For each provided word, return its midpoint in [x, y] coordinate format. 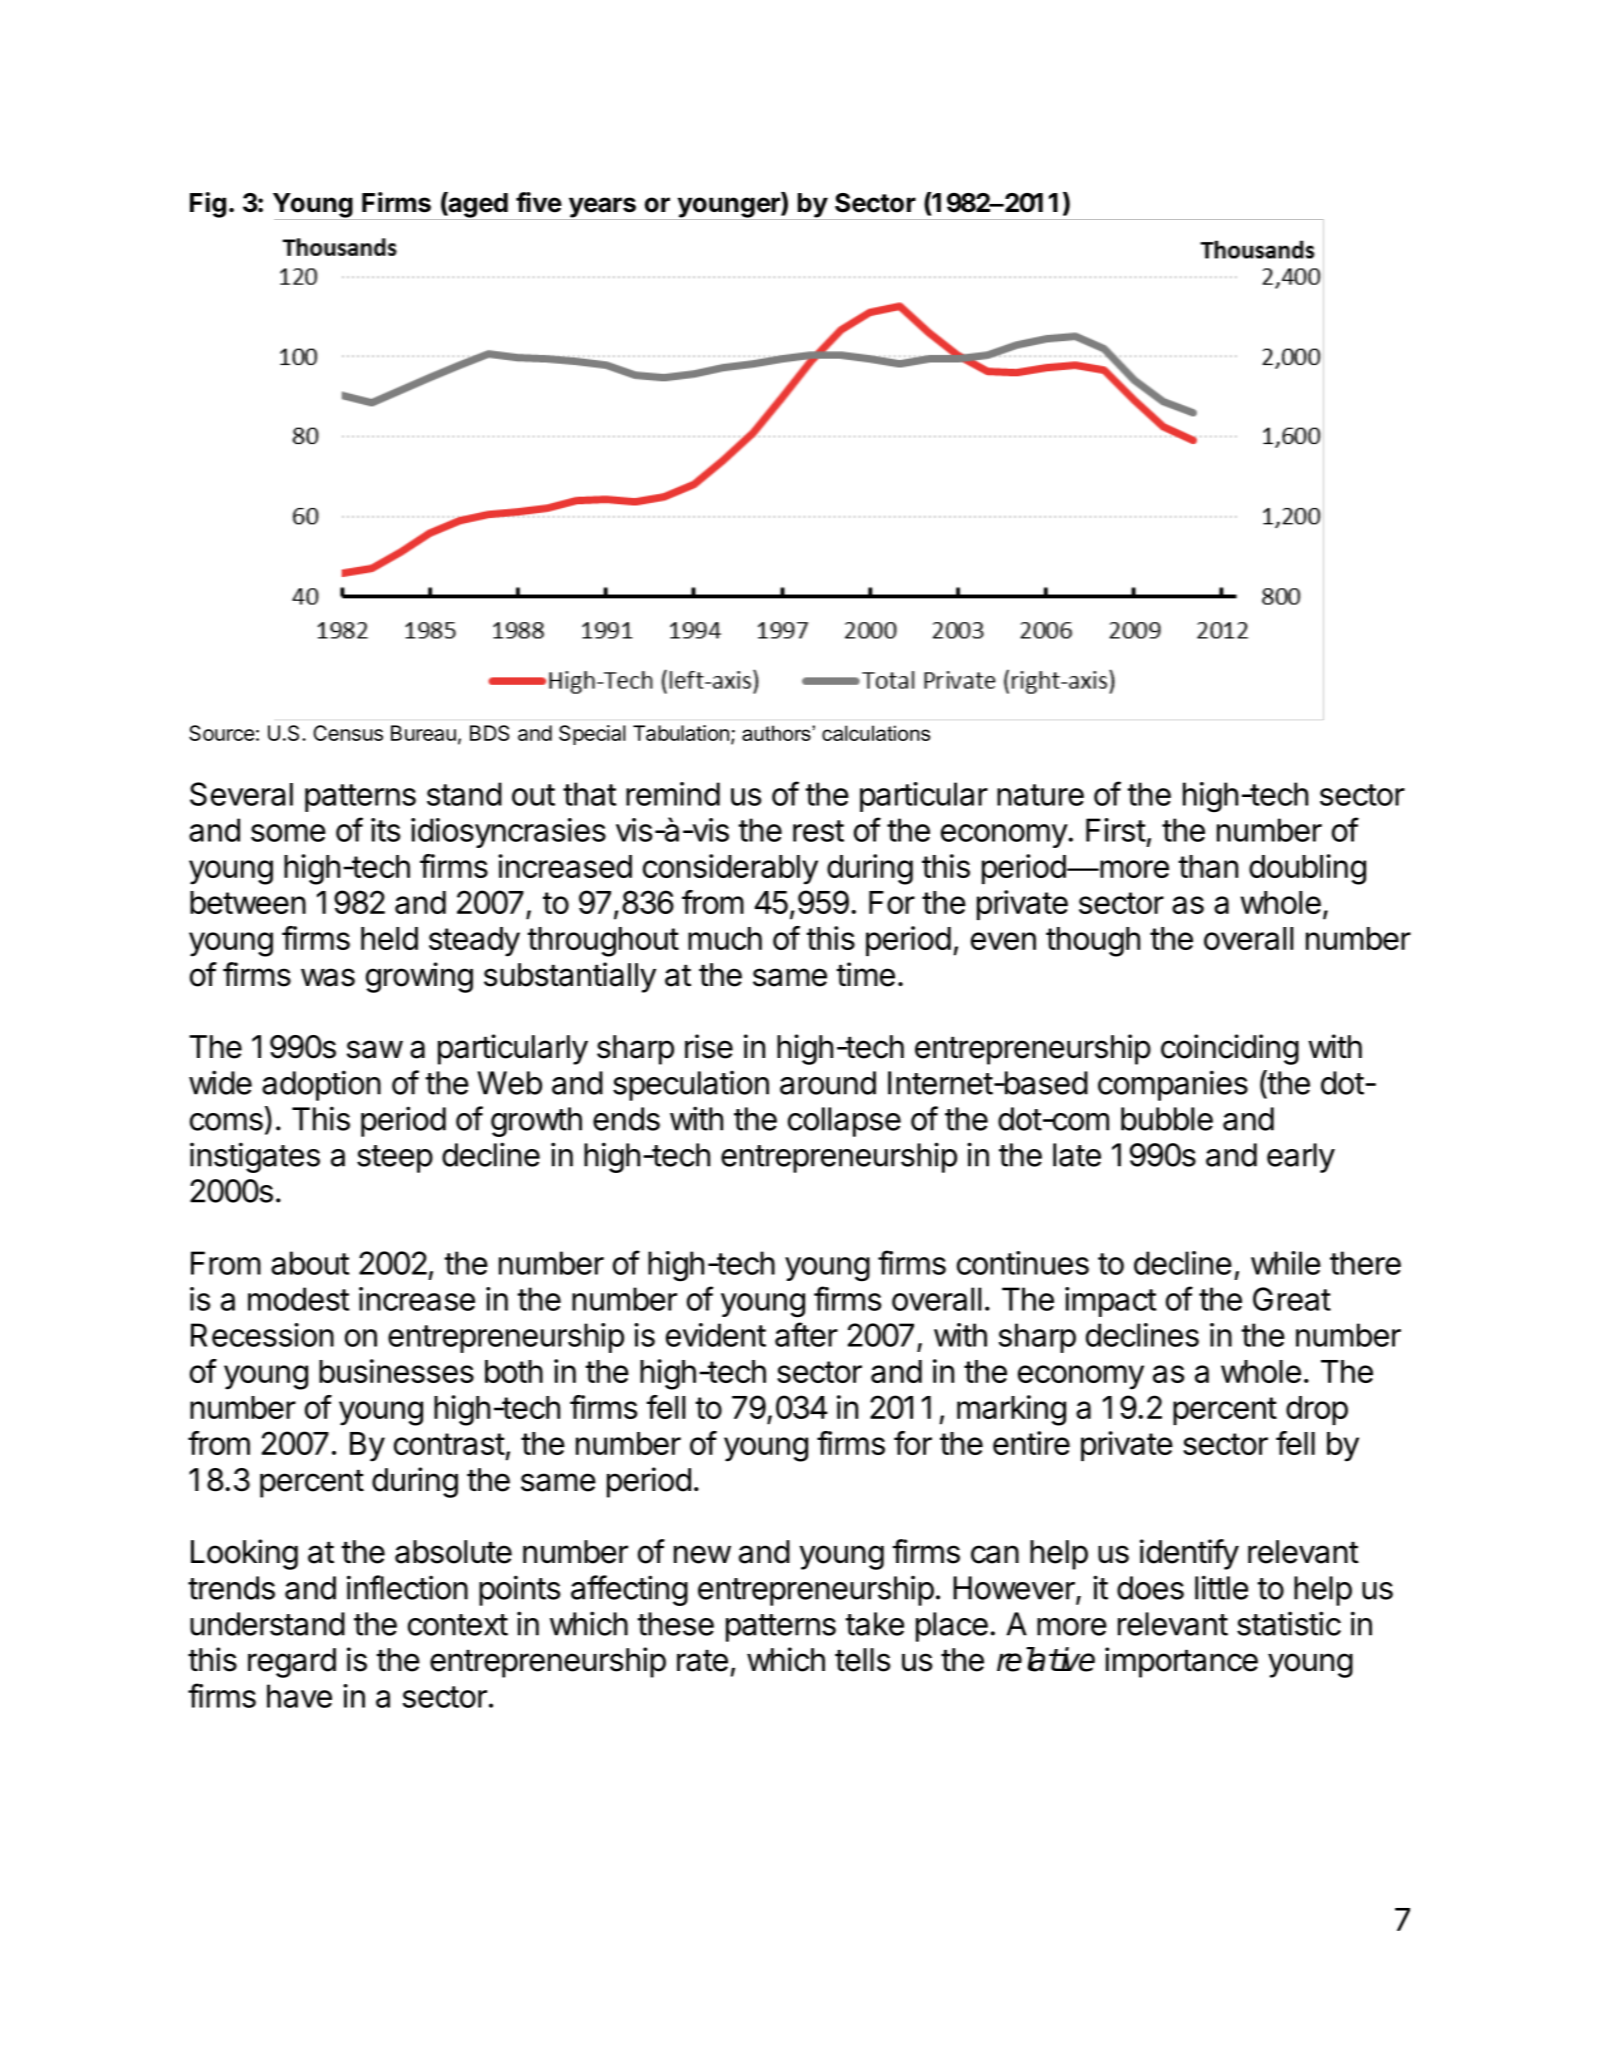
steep [395, 1159]
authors [777, 733]
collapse [844, 1122]
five [539, 202]
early [1301, 1158]
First [1116, 830]
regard [292, 1663]
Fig [208, 205]
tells [862, 1660]
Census [348, 733]
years [602, 208]
